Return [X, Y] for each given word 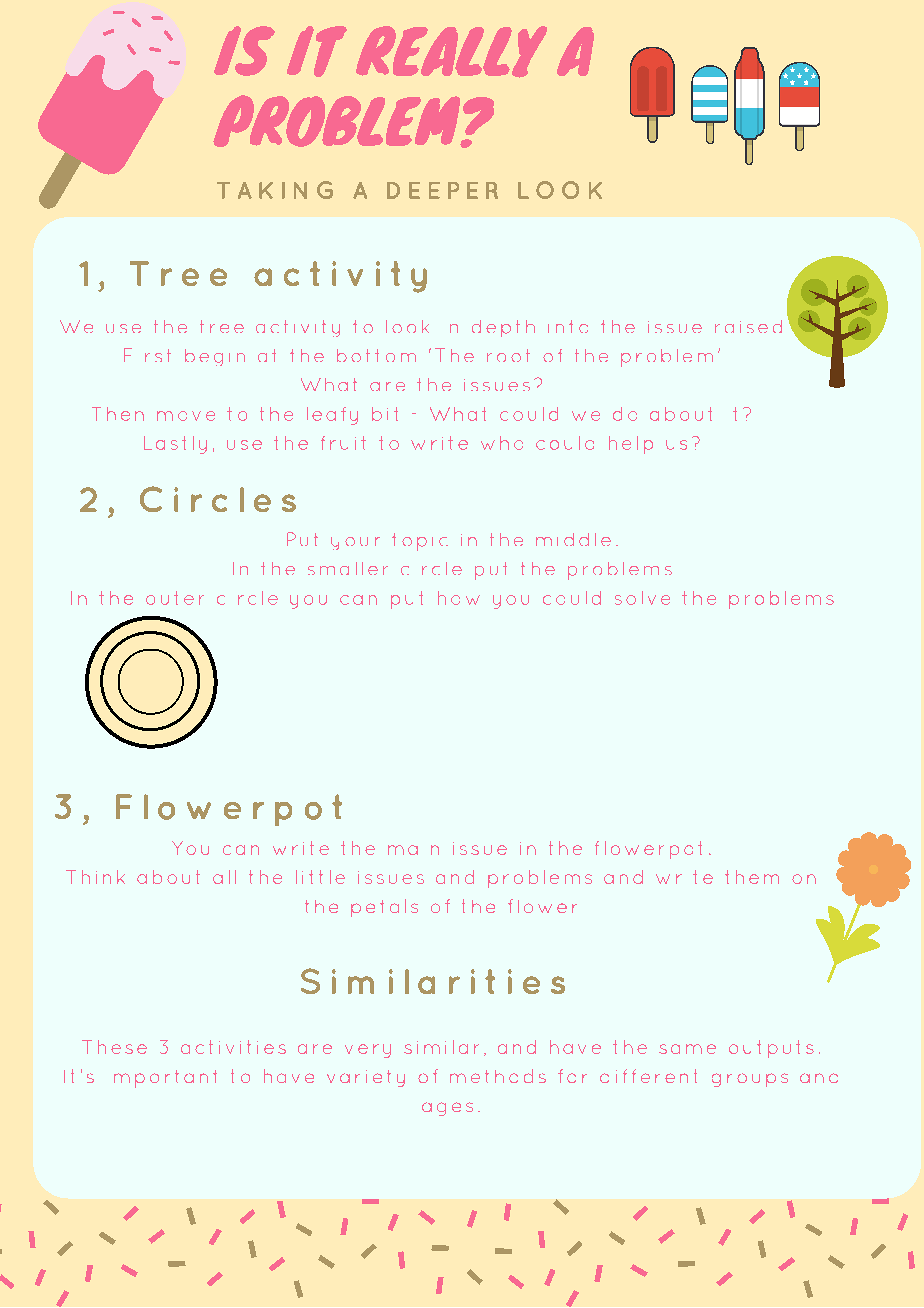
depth [503, 328]
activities [233, 1047]
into [568, 326]
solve [642, 598]
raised [748, 326]
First [147, 355]
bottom [376, 355]
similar [441, 1047]
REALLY [451, 52]
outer [175, 598]
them [752, 877]
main [413, 850]
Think [95, 877]
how [459, 598]
